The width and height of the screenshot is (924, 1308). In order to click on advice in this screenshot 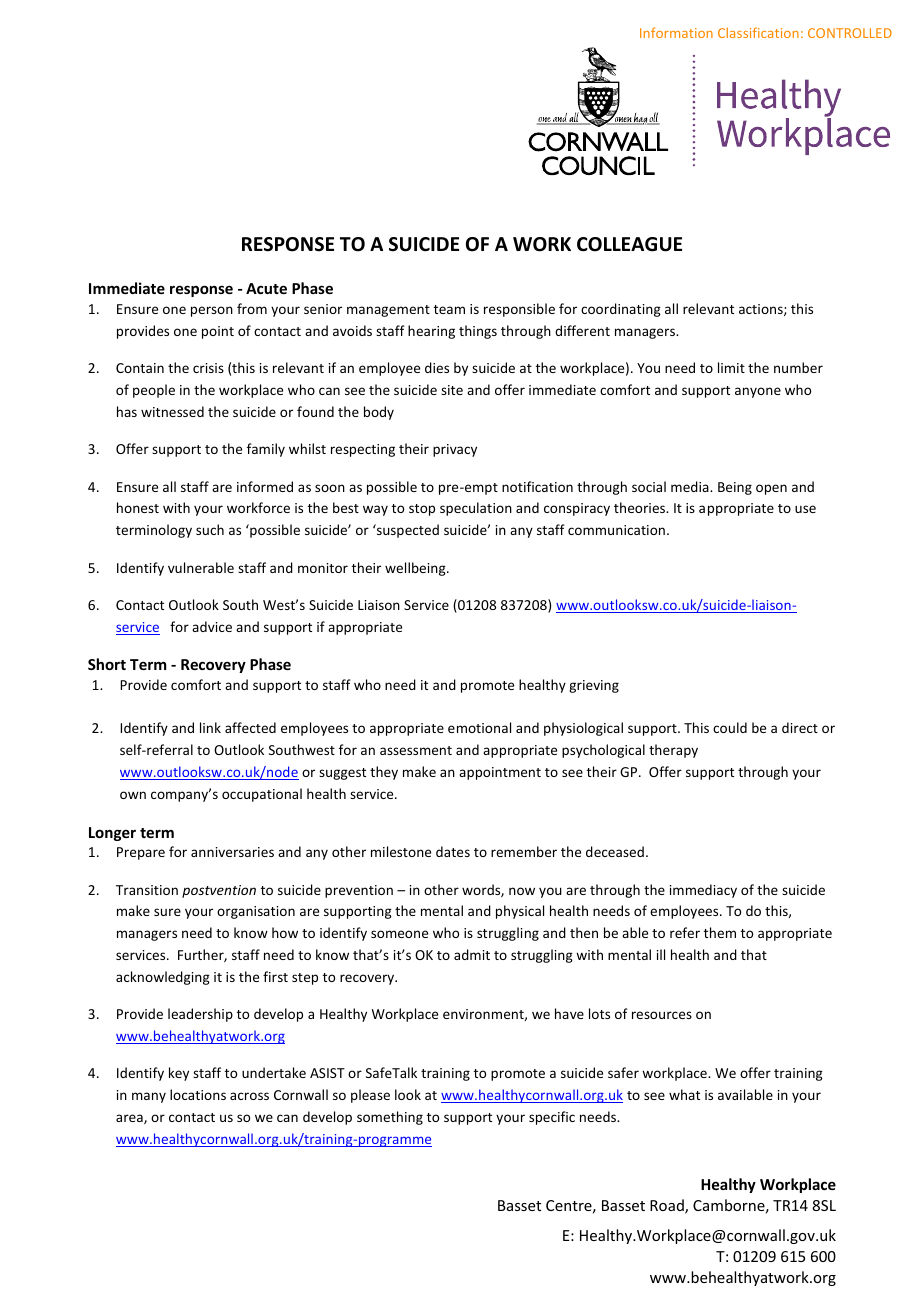, I will do `click(212, 626)`.
